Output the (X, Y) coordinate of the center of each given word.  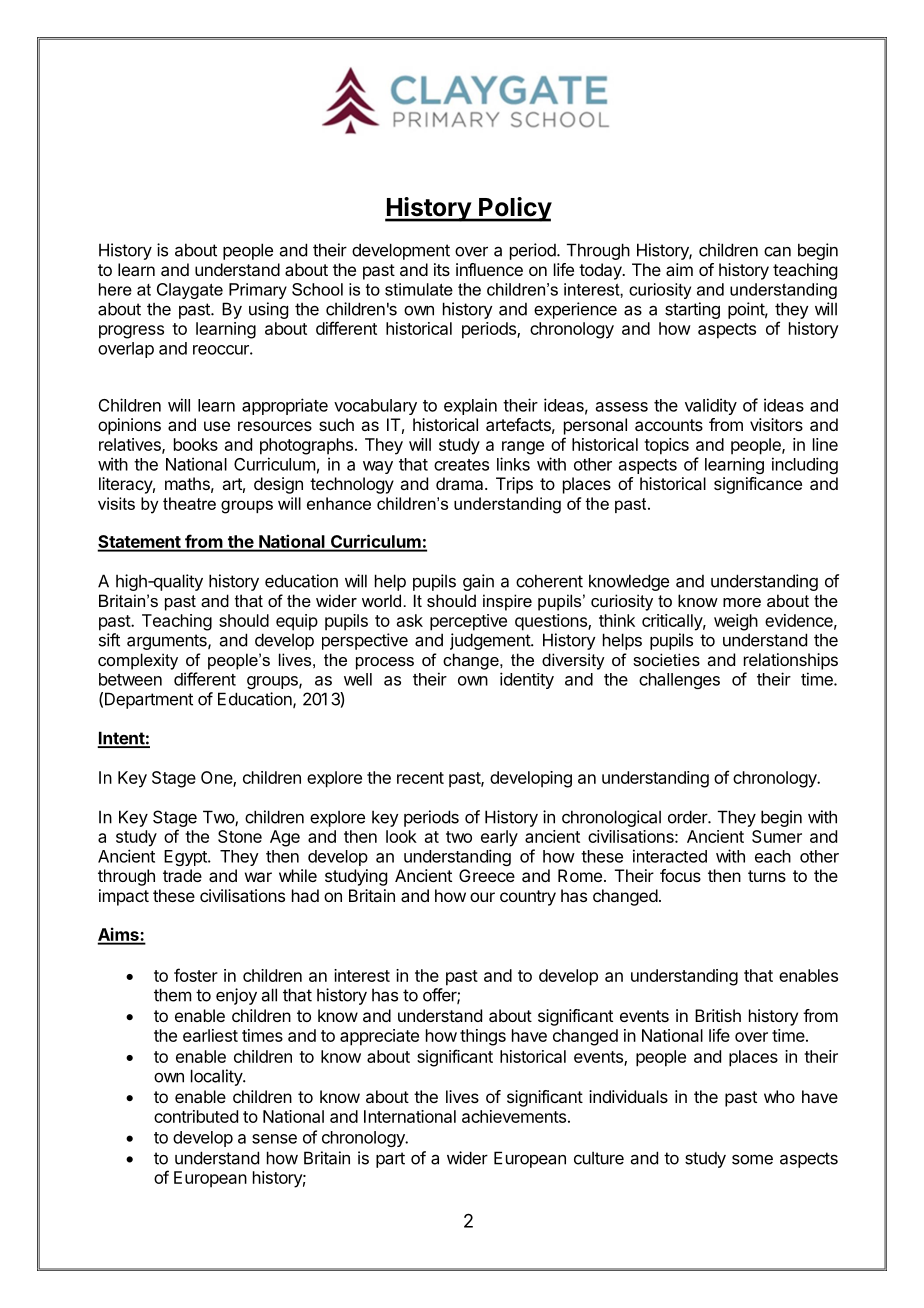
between (130, 679)
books (196, 444)
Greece (487, 875)
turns (767, 876)
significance (758, 485)
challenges (679, 681)
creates (461, 465)
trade (182, 875)
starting (692, 310)
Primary (258, 291)
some (752, 1159)
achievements (514, 1116)
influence (489, 269)
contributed (196, 1116)
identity (527, 680)
